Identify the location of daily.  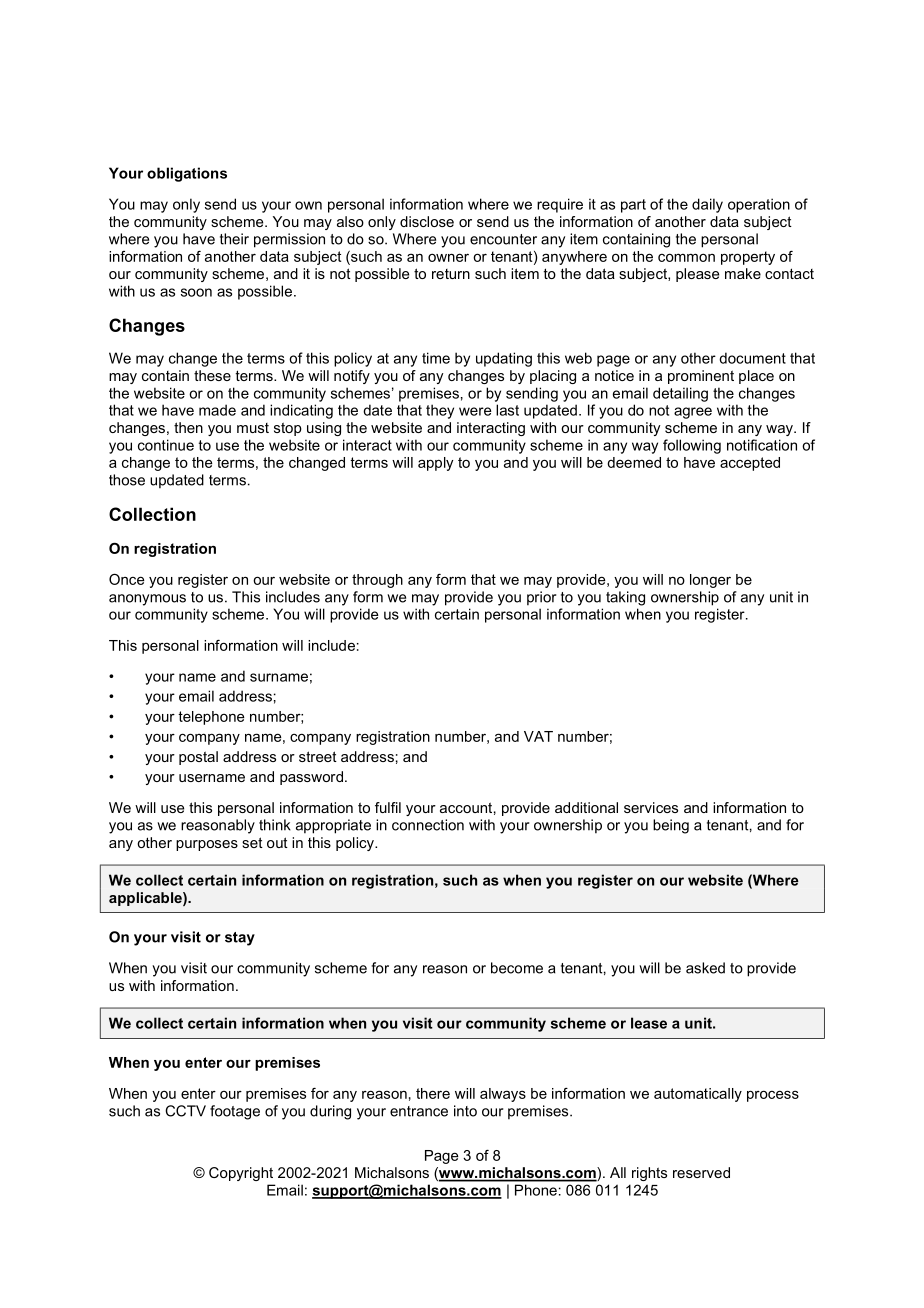
(707, 205).
